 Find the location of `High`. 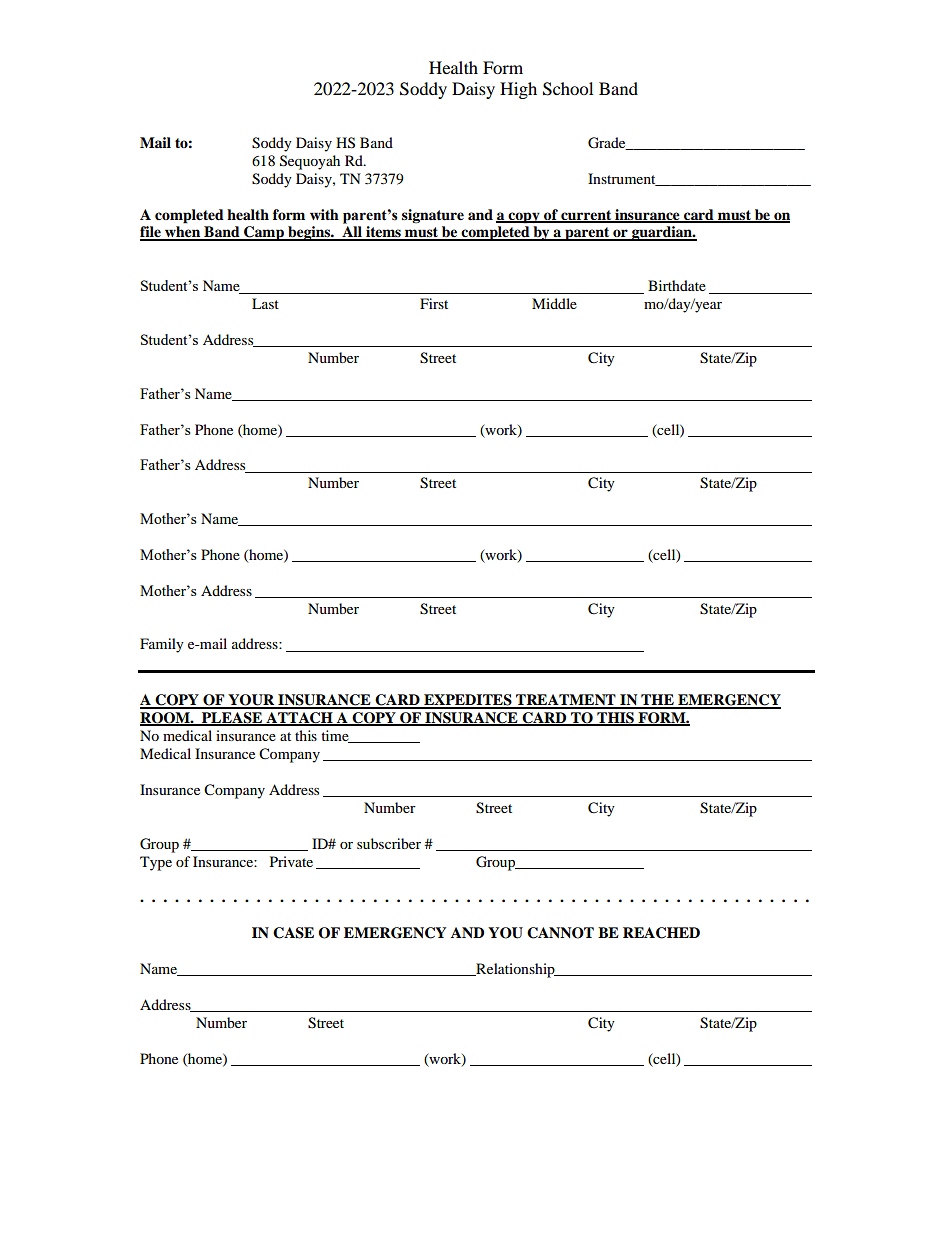

High is located at coordinates (518, 90).
